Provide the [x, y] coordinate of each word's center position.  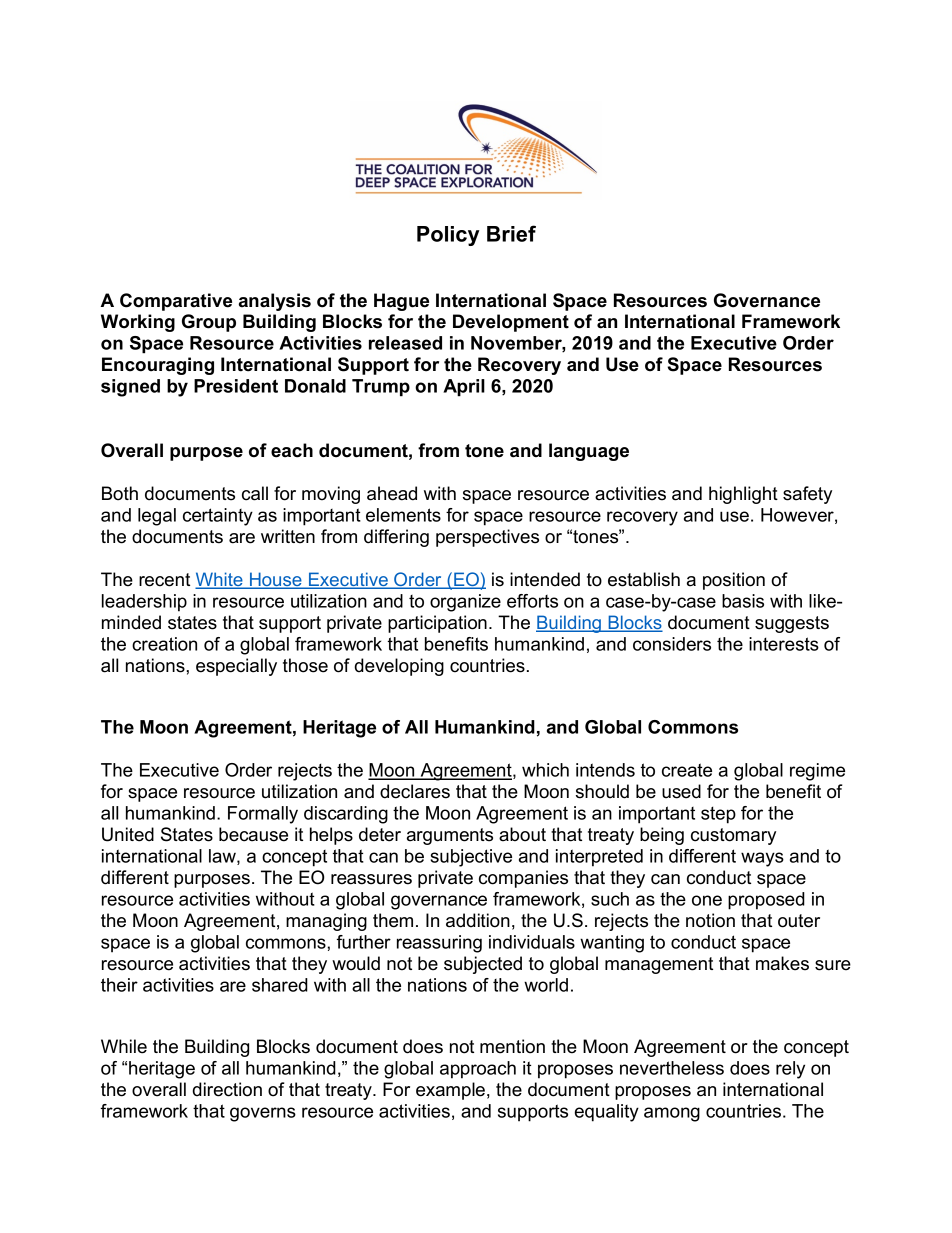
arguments [450, 836]
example [450, 1091]
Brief [511, 233]
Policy [448, 236]
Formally [263, 815]
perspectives [487, 538]
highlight [743, 495]
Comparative [176, 302]
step [718, 815]
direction [227, 1089]
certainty [218, 517]
